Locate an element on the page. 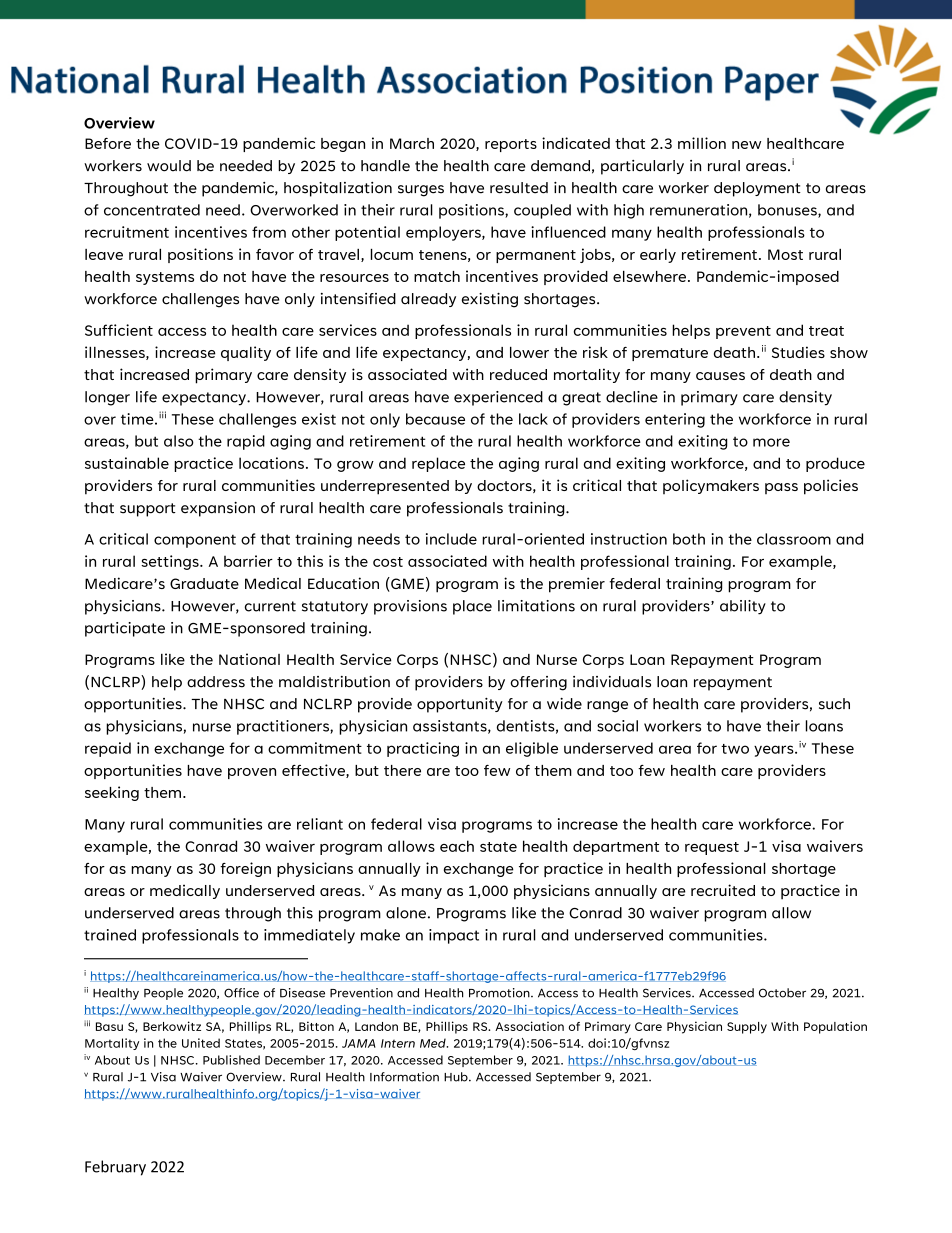  address is located at coordinates (216, 682).
